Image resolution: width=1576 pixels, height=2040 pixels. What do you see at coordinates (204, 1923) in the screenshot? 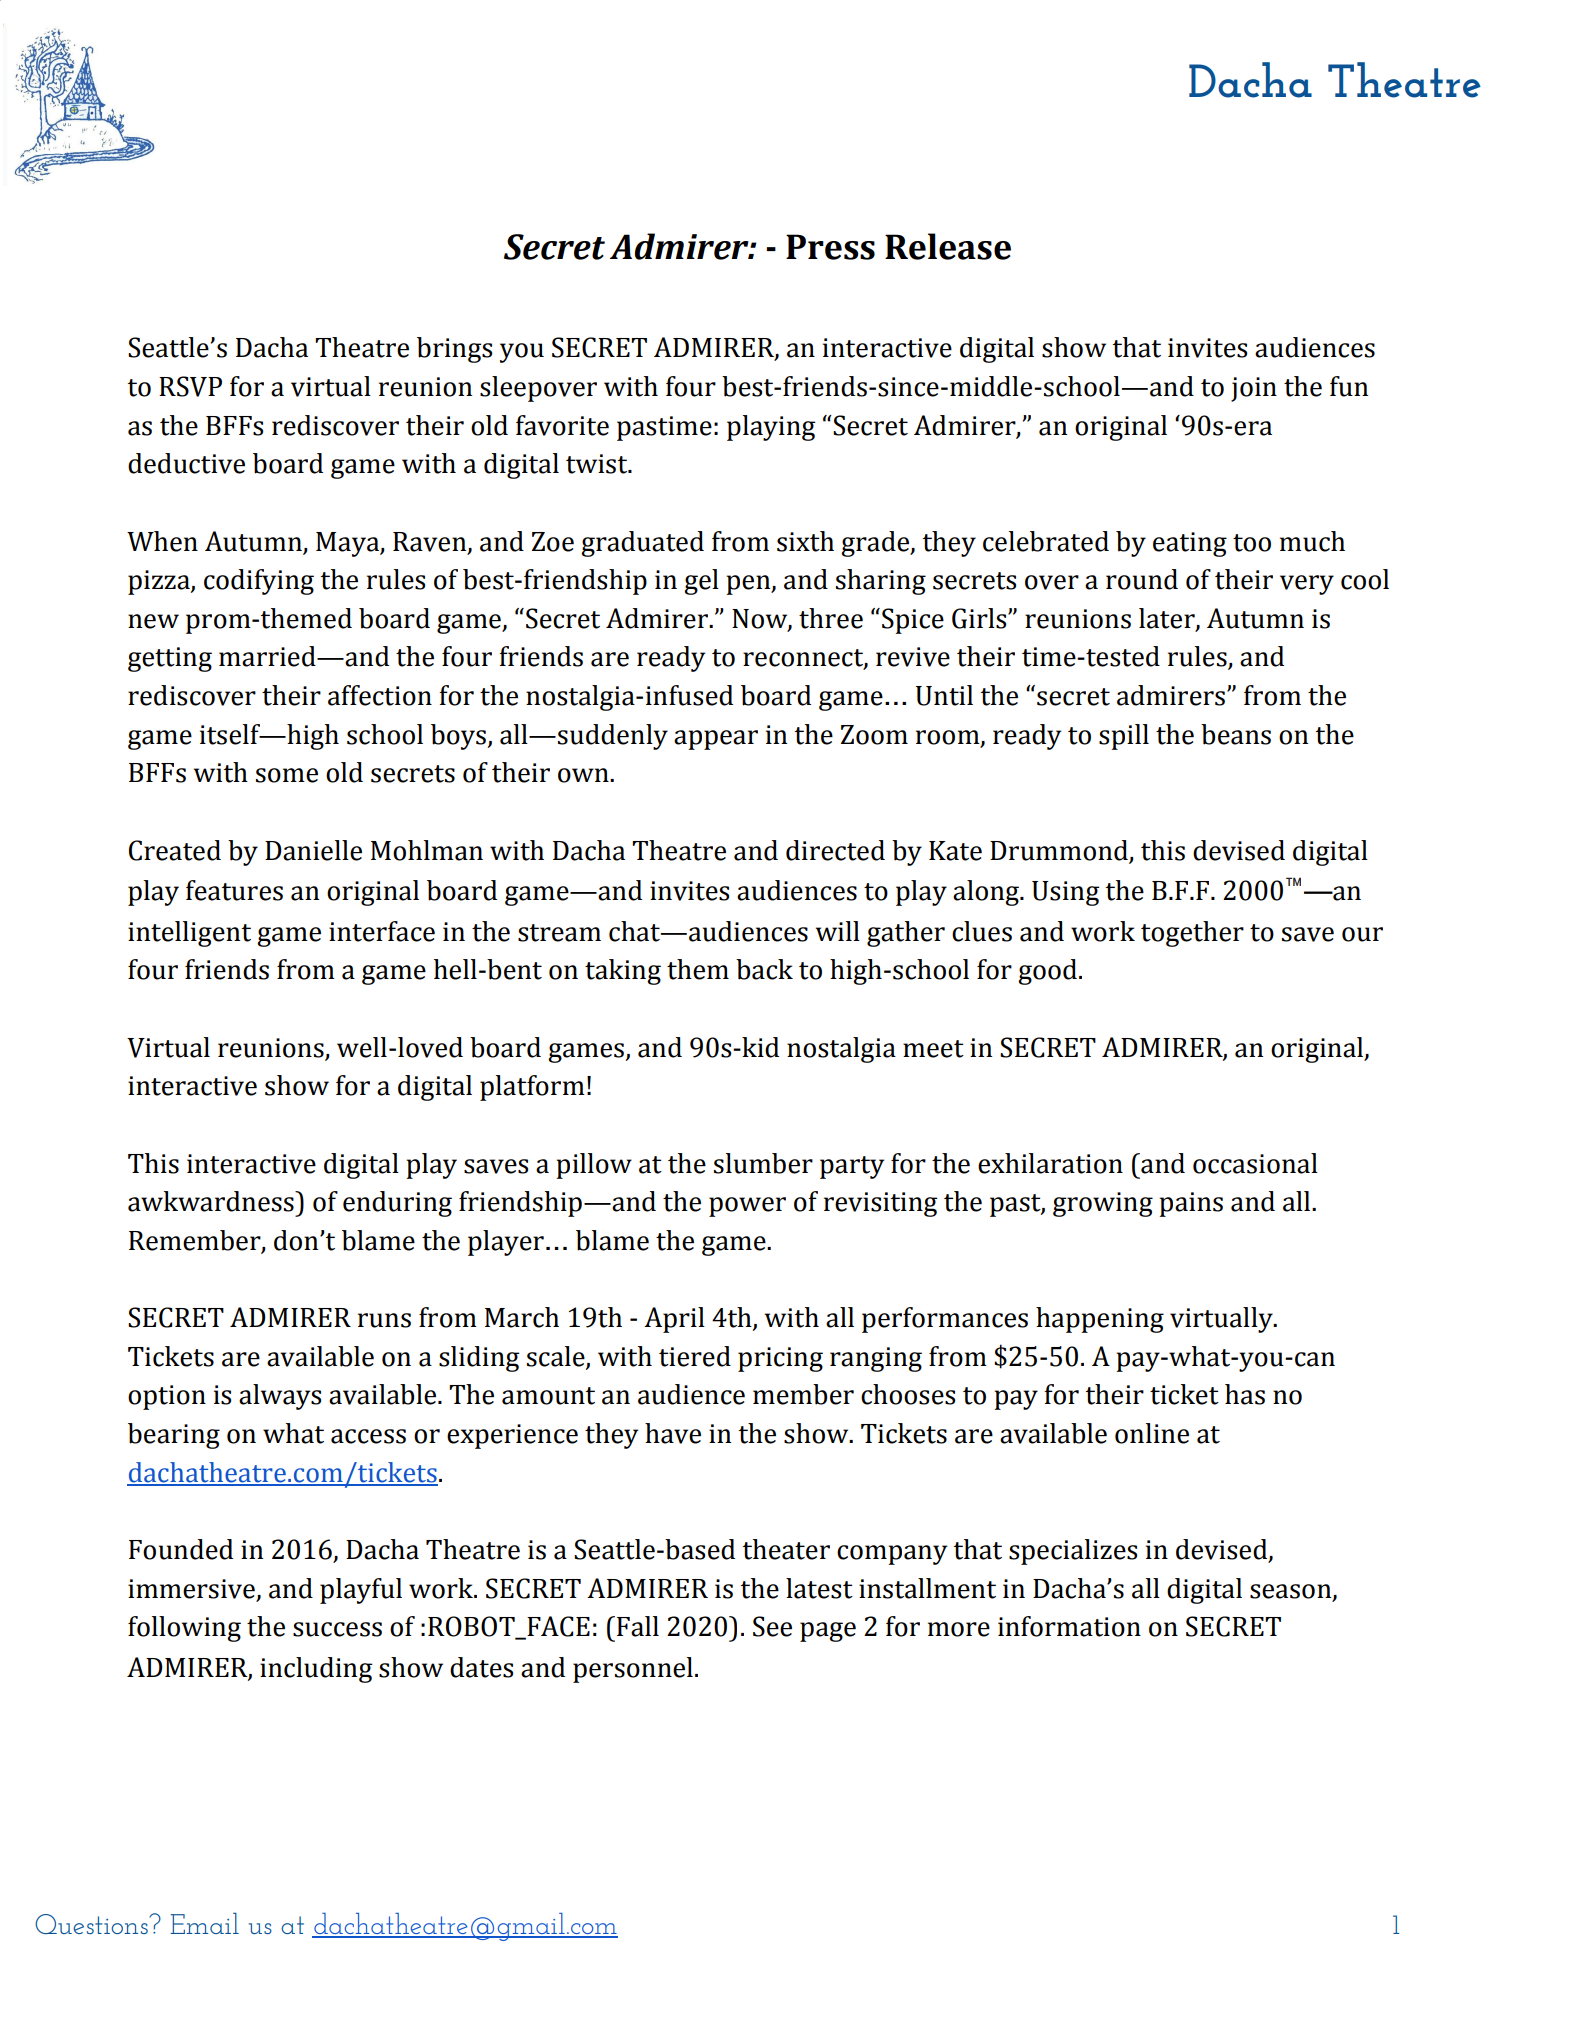
I see `Email` at bounding box center [204, 1923].
